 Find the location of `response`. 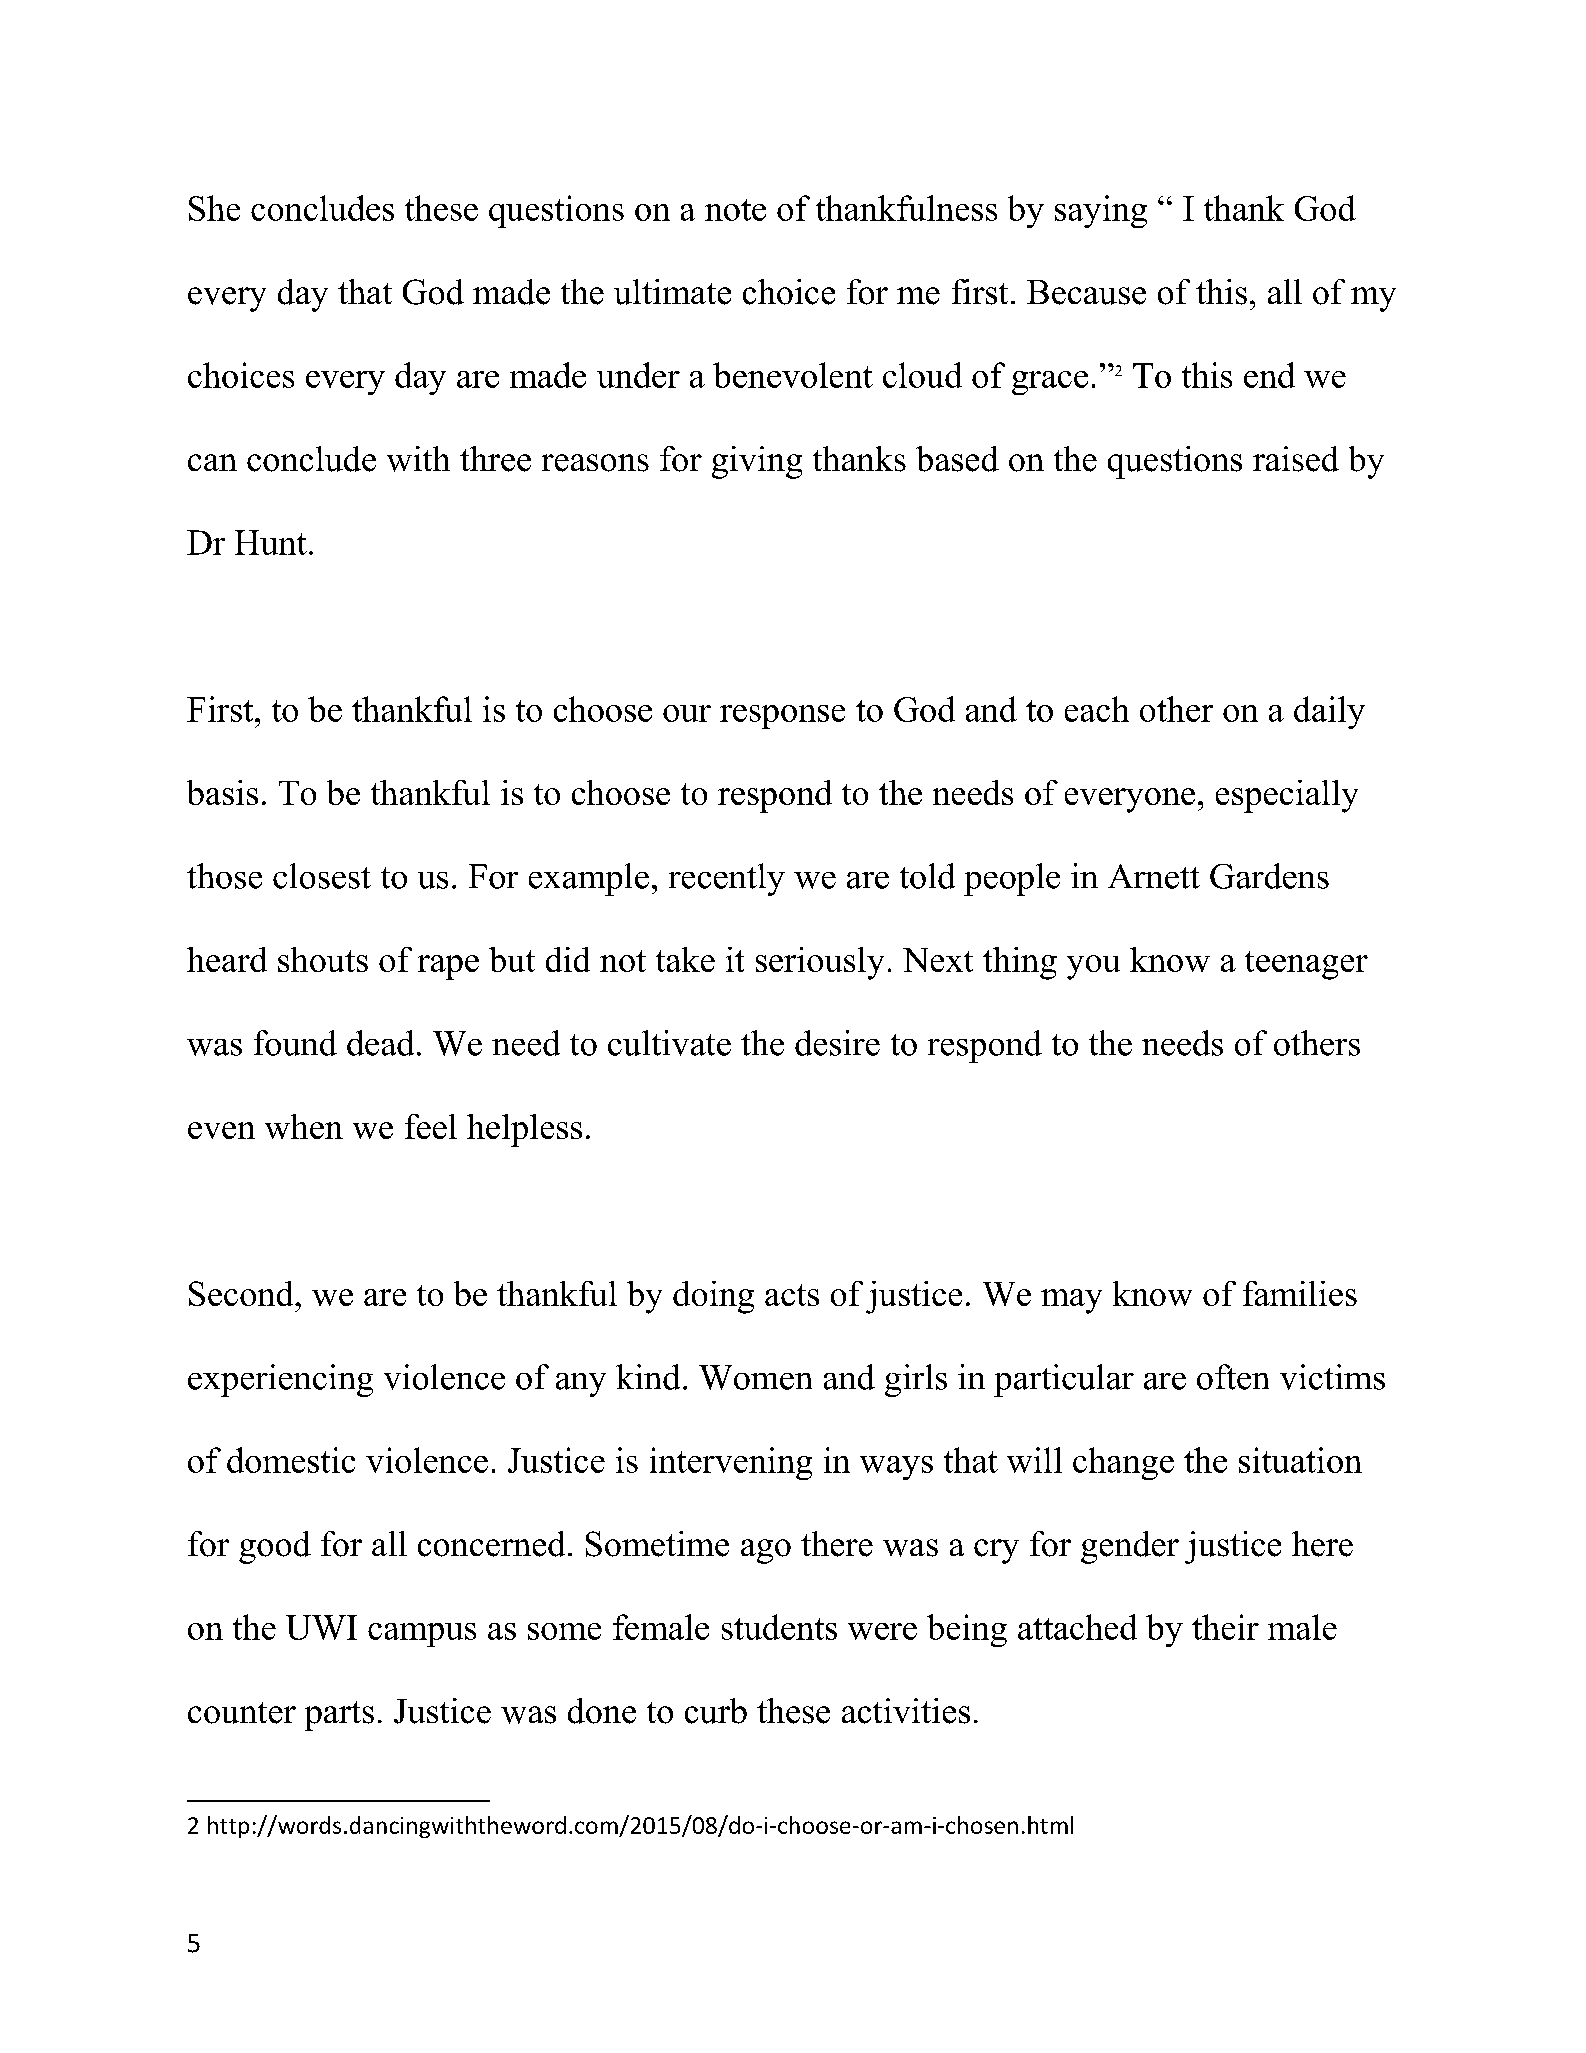

response is located at coordinates (782, 717).
